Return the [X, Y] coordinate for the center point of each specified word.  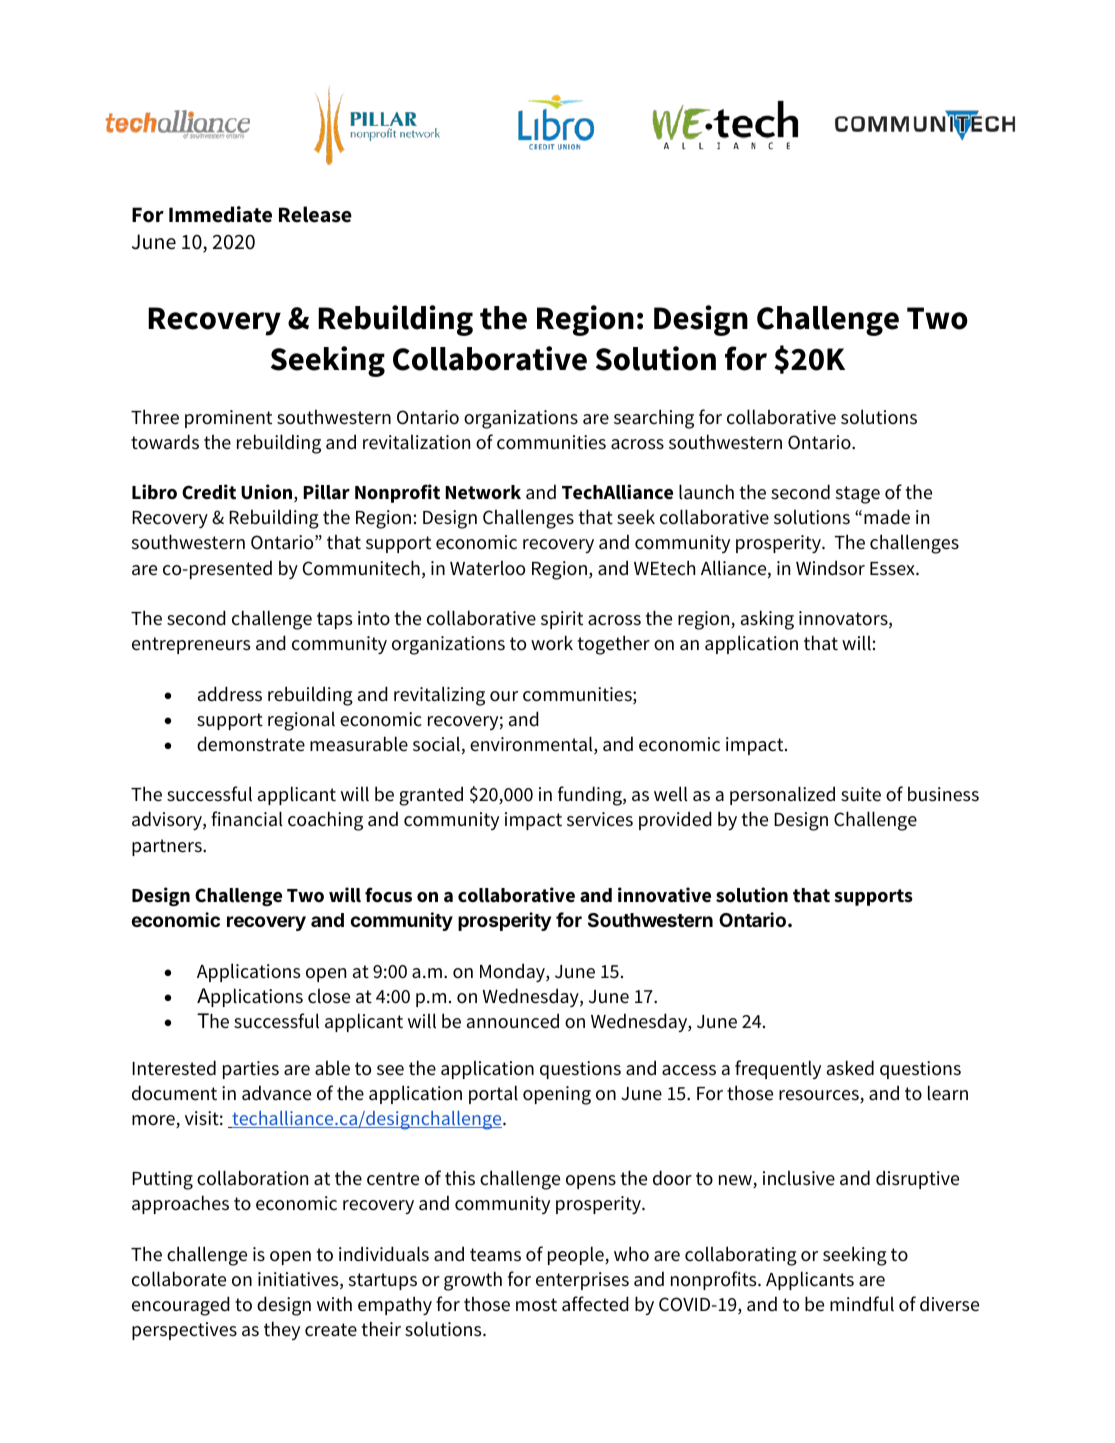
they [282, 1330]
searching [654, 419]
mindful [862, 1304]
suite [861, 794]
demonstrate [251, 744]
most [536, 1305]
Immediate [220, 214]
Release [315, 214]
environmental [532, 745]
